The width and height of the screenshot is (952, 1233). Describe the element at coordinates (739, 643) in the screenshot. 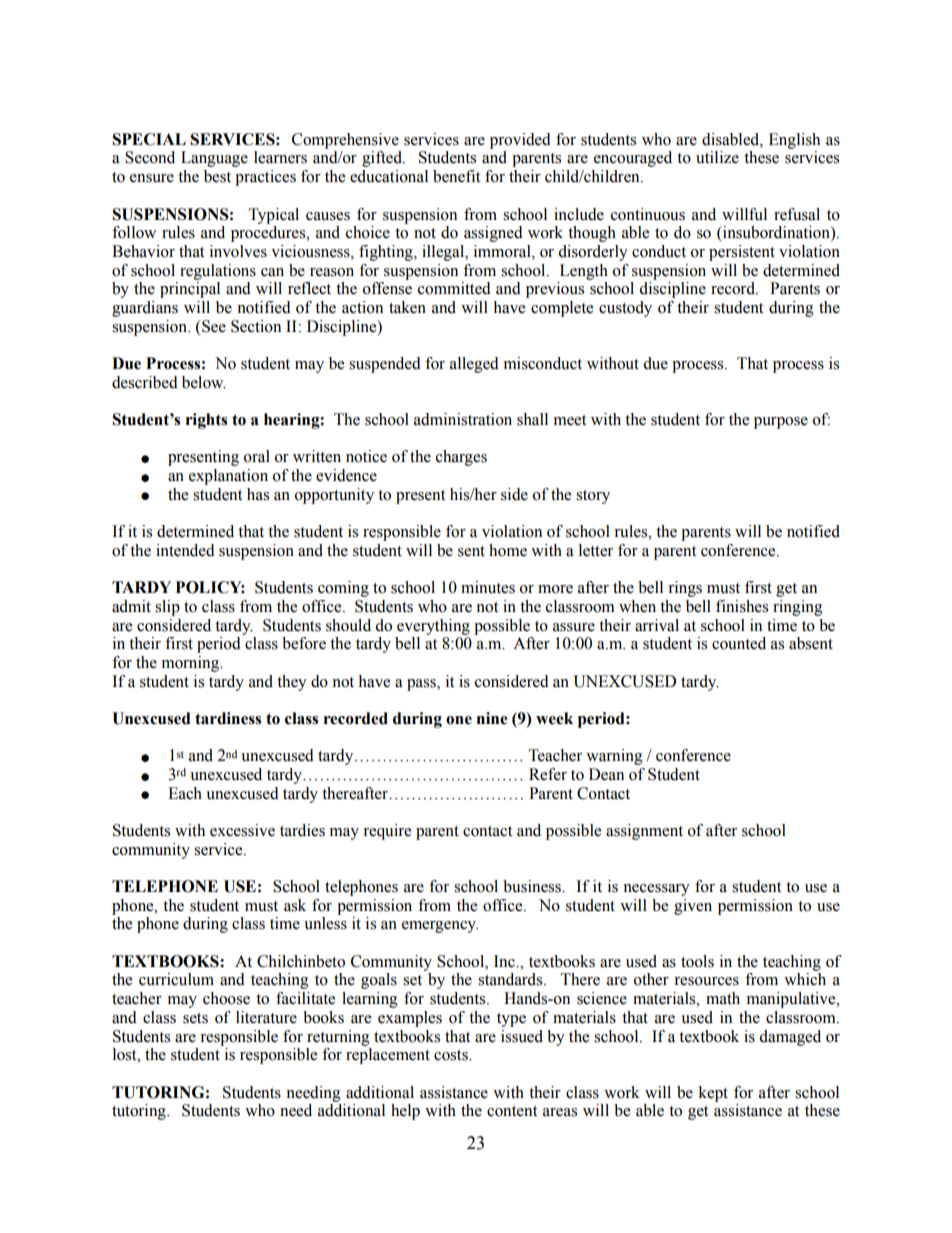

I see `counted` at that location.
